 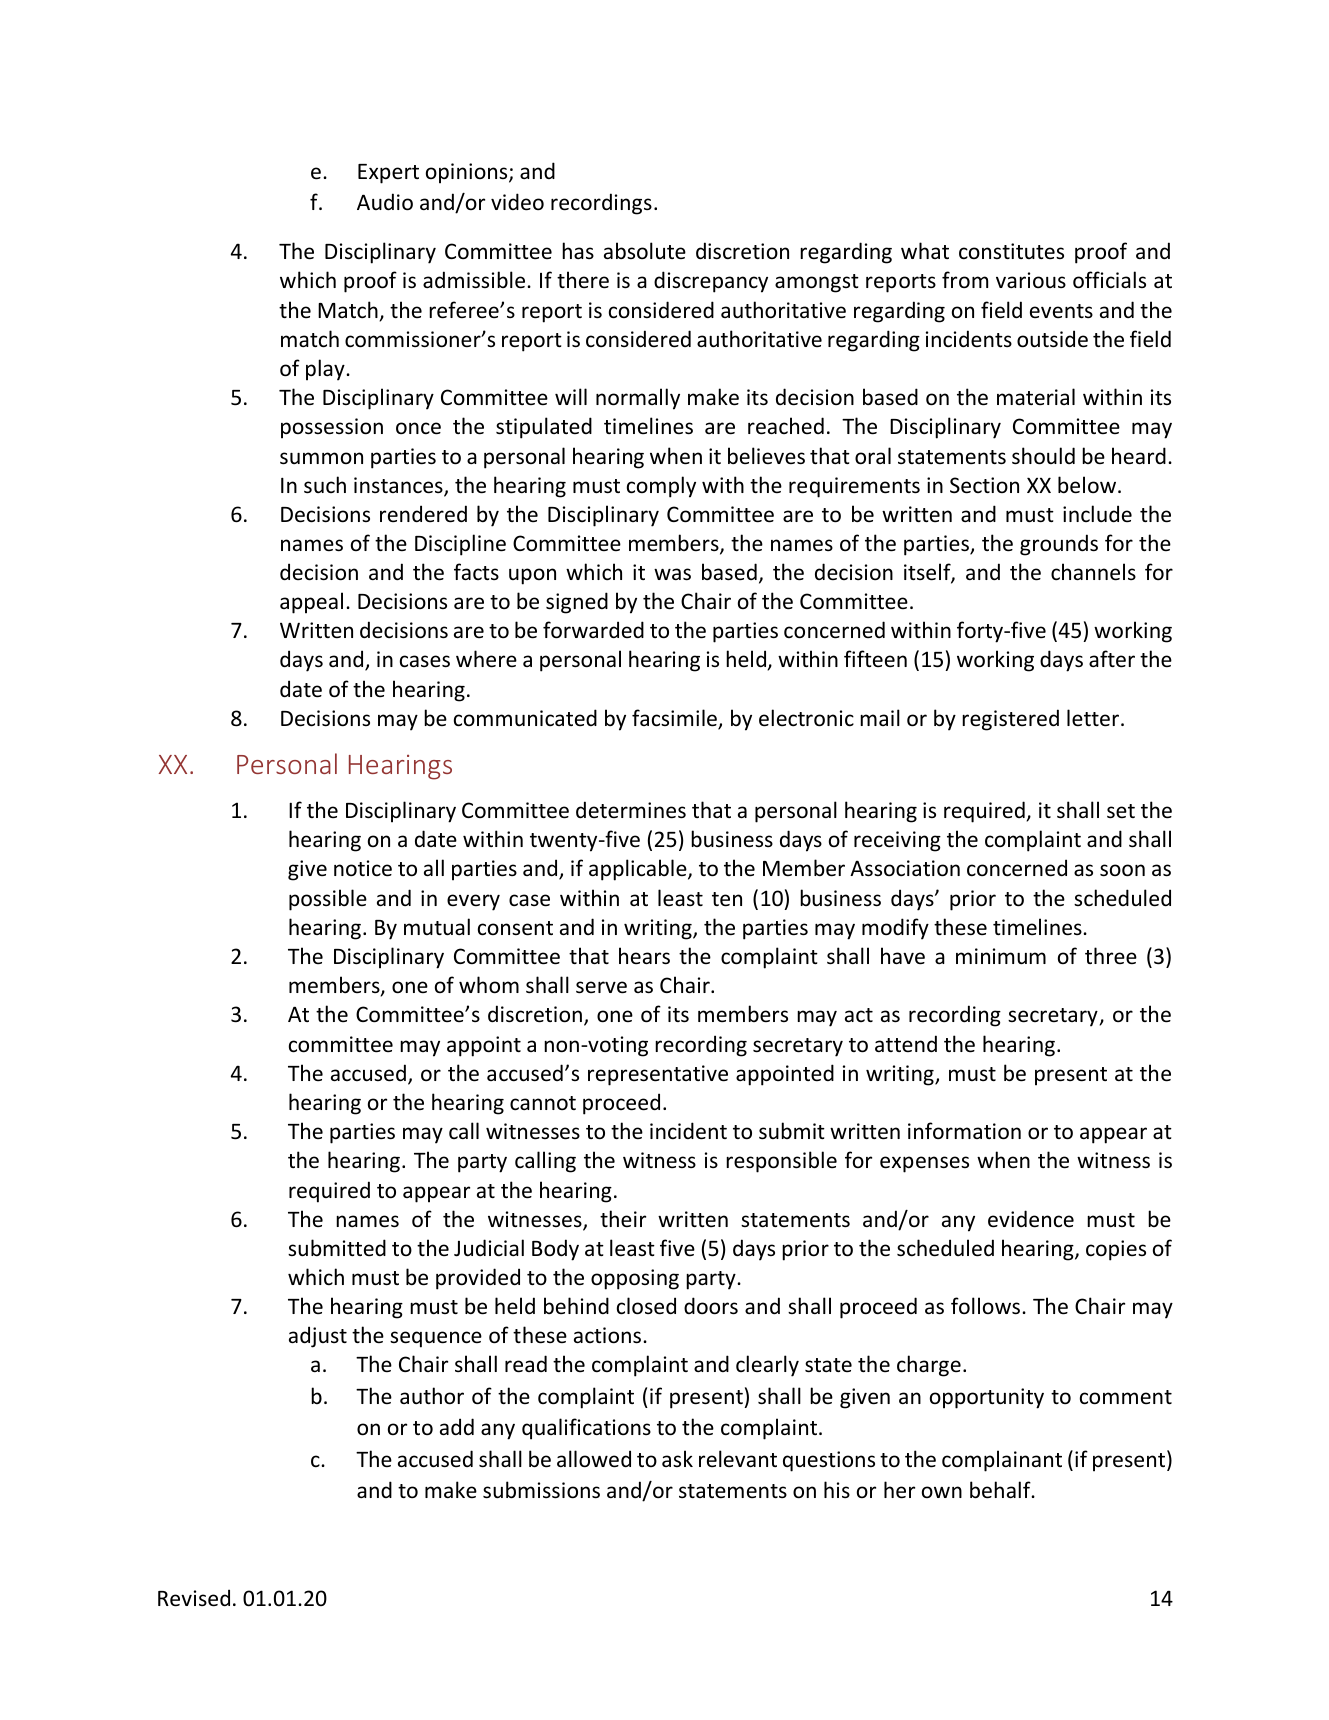 I want to click on ask, so click(x=677, y=1458).
